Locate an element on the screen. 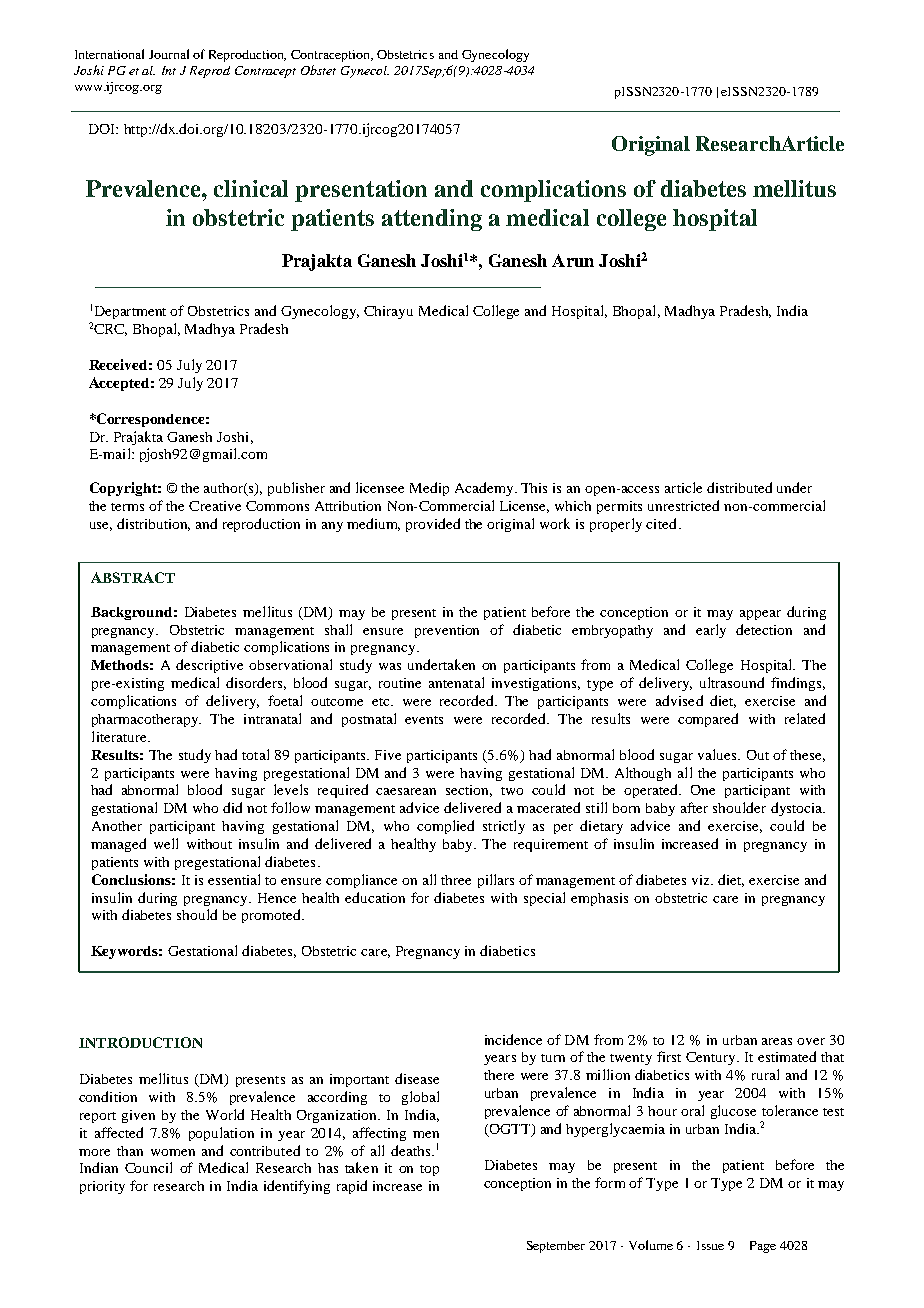 This screenshot has width=924, height=1308. Arun is located at coordinates (573, 260).
